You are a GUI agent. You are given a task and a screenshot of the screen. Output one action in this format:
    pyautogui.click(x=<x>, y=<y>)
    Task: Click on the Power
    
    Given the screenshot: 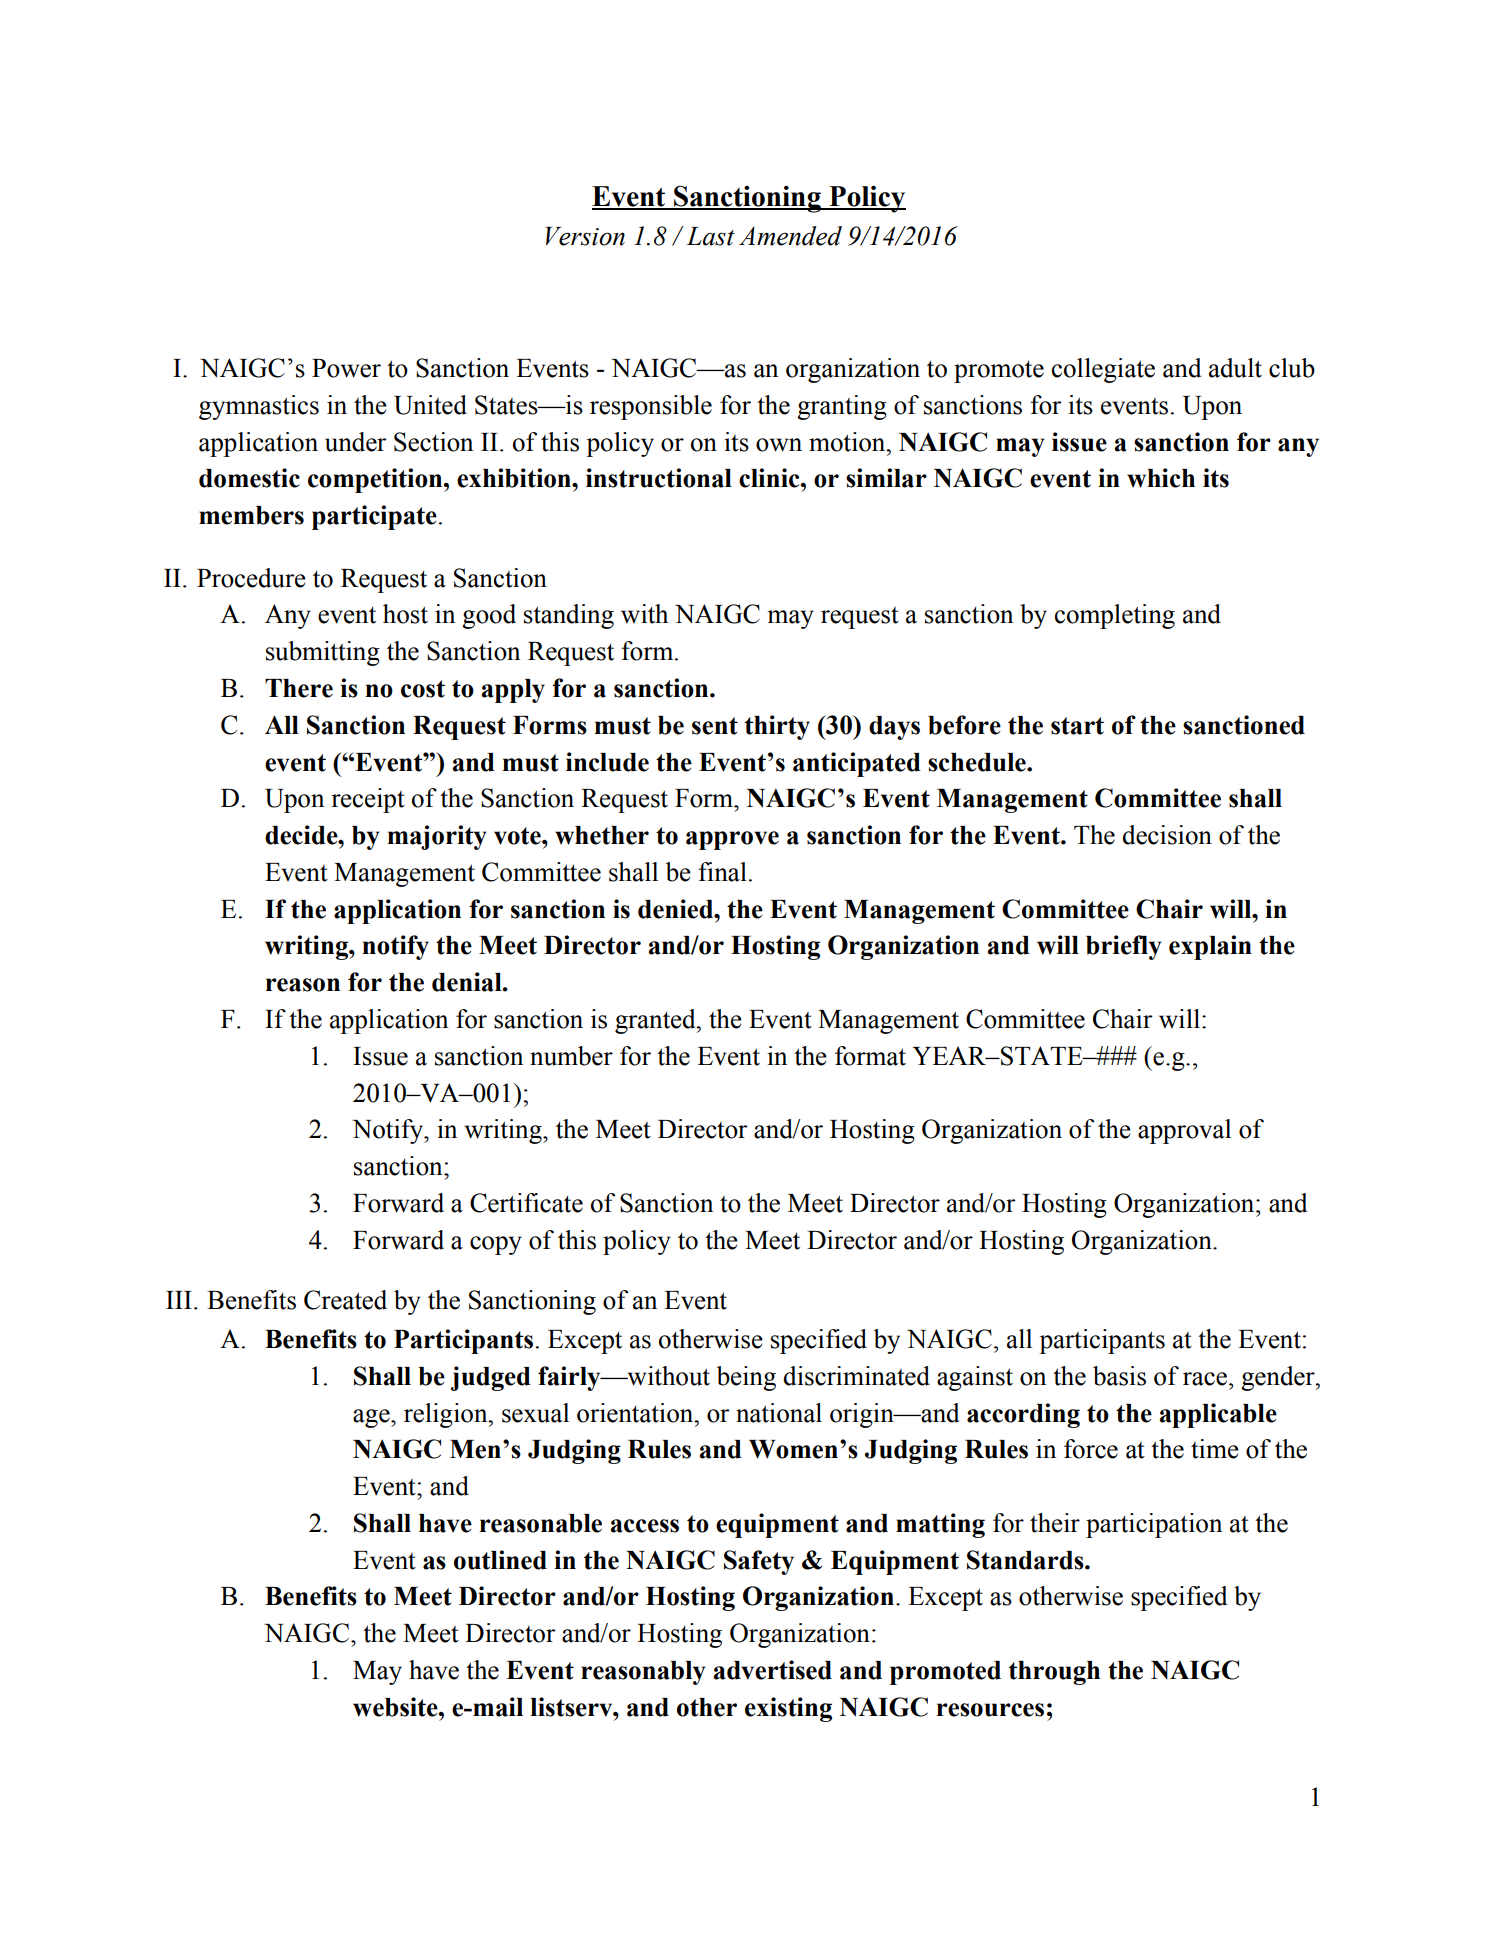 What is the action you would take?
    pyautogui.click(x=346, y=368)
